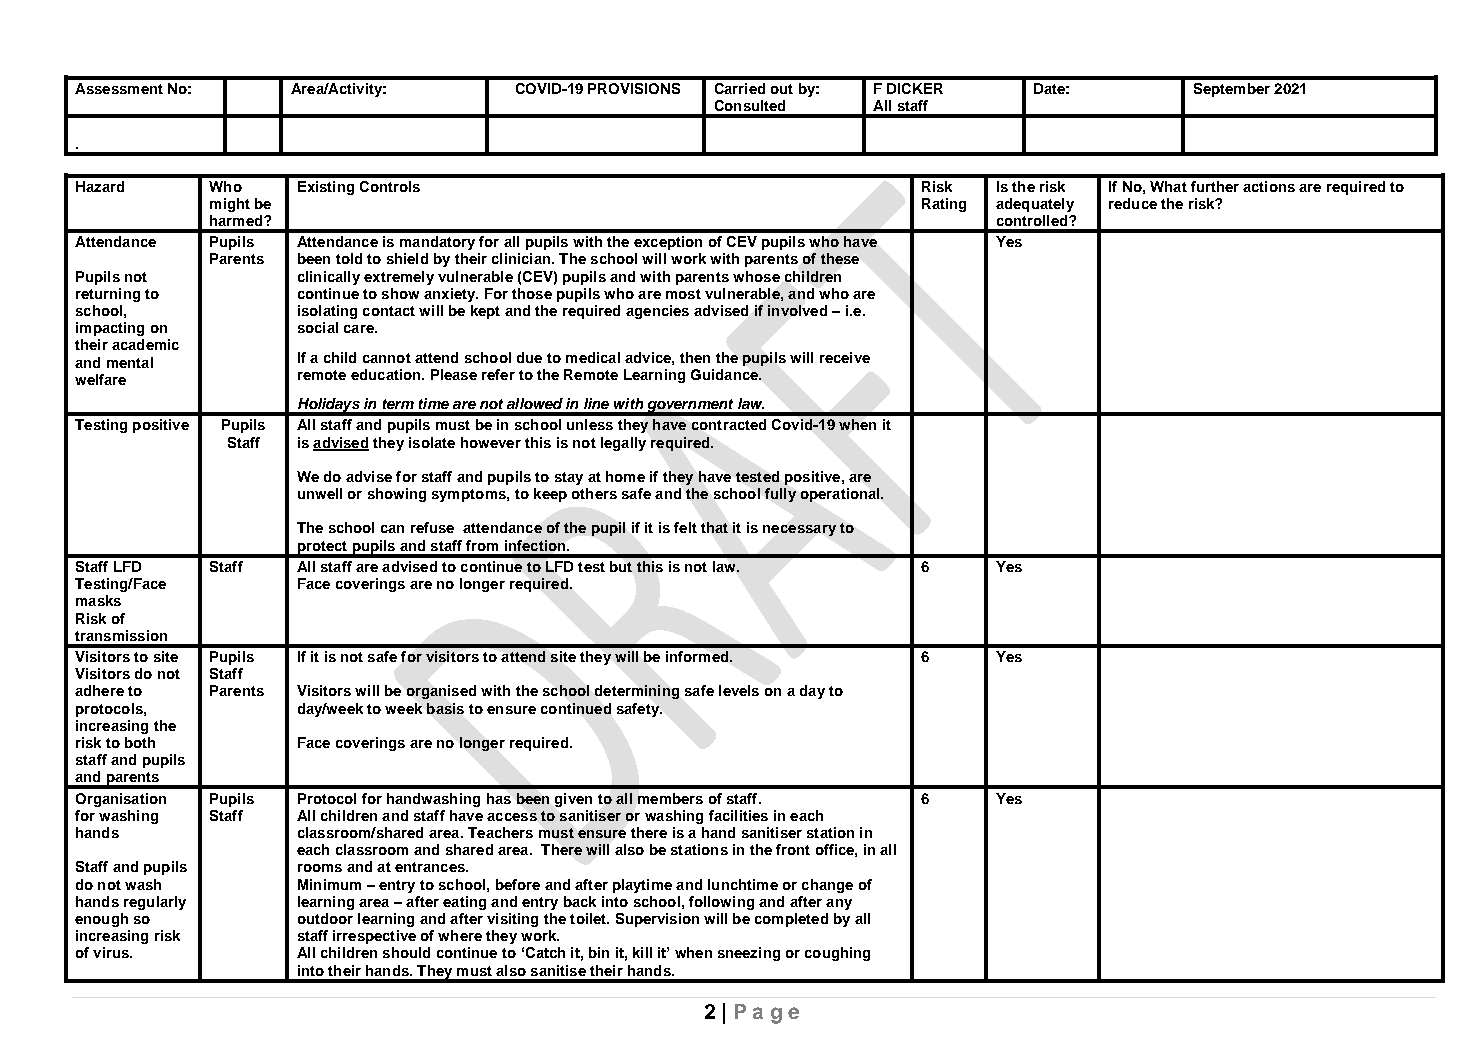 The image size is (1483, 1048). What do you see at coordinates (155, 903) in the screenshot?
I see `regularly` at bounding box center [155, 903].
